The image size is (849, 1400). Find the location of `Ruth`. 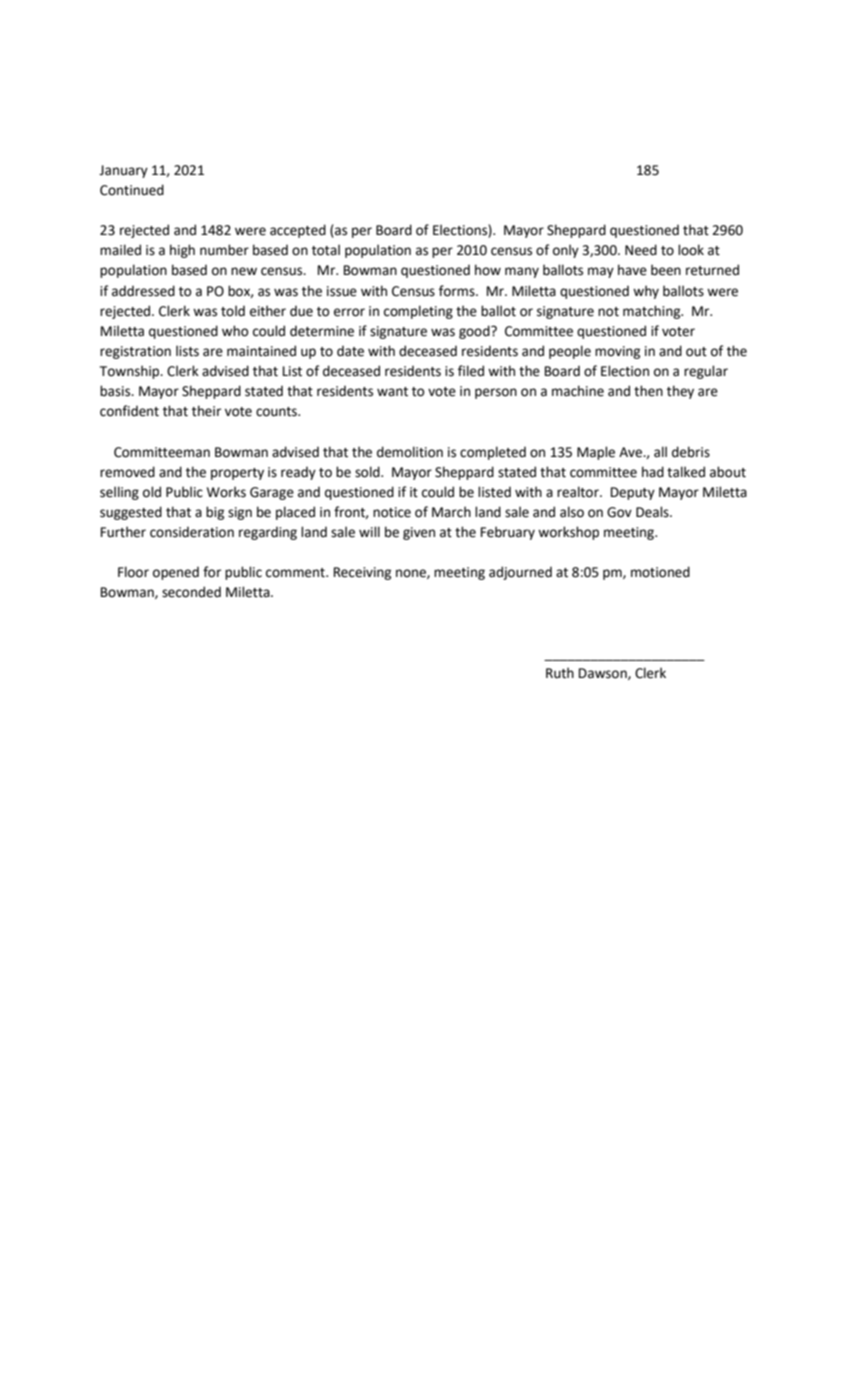

Ruth is located at coordinates (560, 673).
